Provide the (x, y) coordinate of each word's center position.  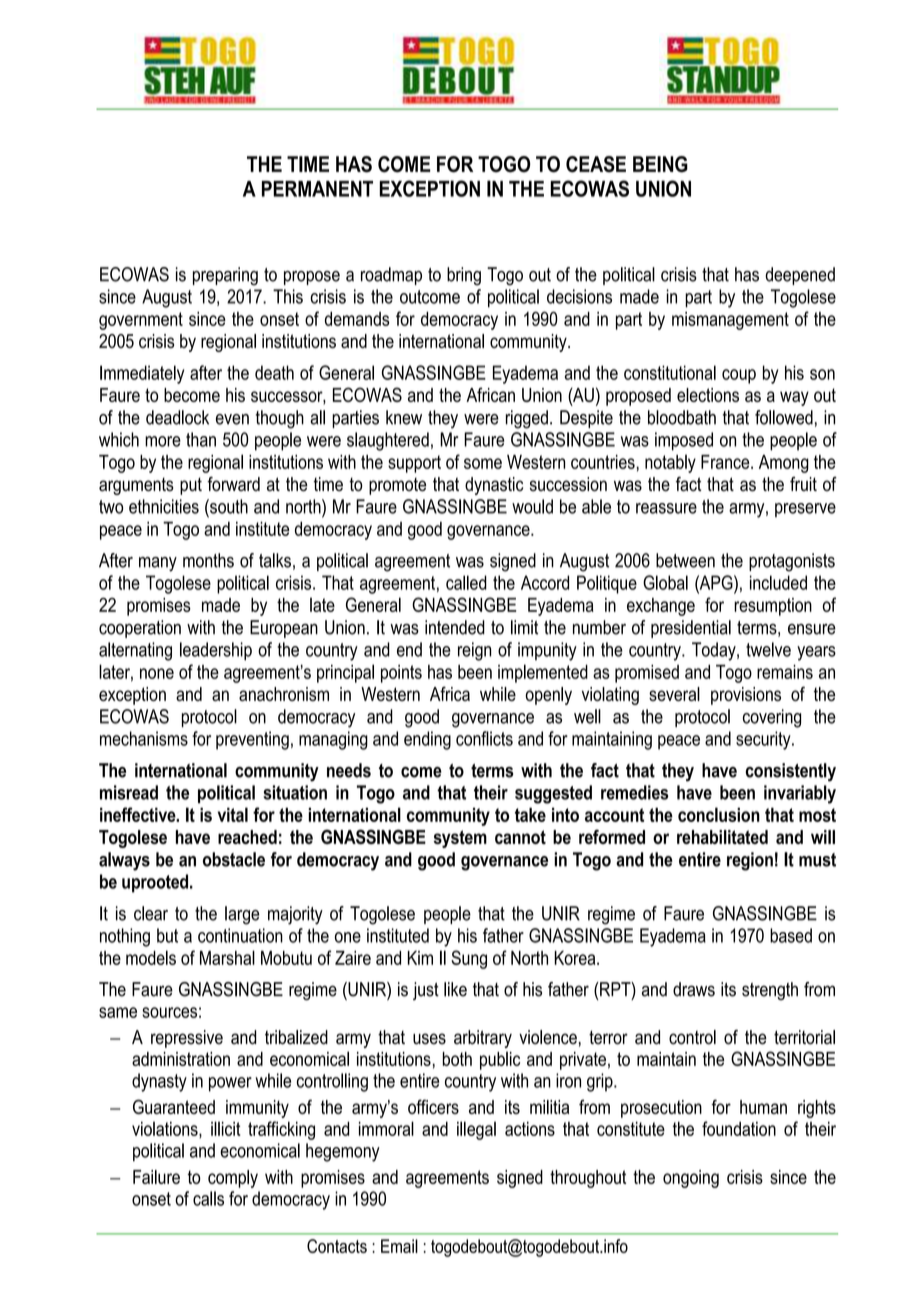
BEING (660, 164)
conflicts (484, 738)
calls (208, 1198)
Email (399, 1246)
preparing (225, 276)
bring (464, 276)
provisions (746, 696)
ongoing (691, 1179)
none (157, 673)
